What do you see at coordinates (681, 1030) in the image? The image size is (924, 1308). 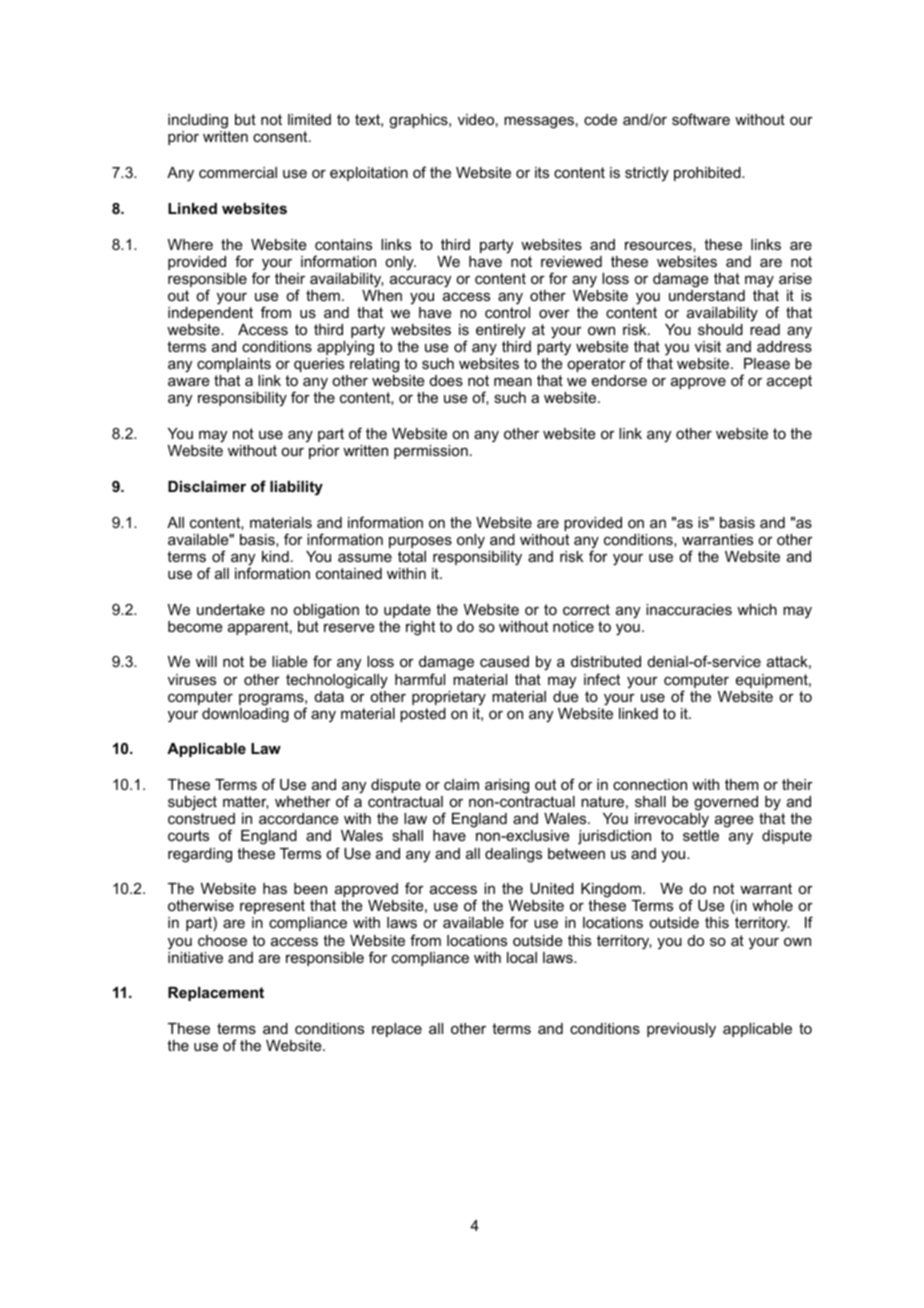 I see `previously` at bounding box center [681, 1030].
